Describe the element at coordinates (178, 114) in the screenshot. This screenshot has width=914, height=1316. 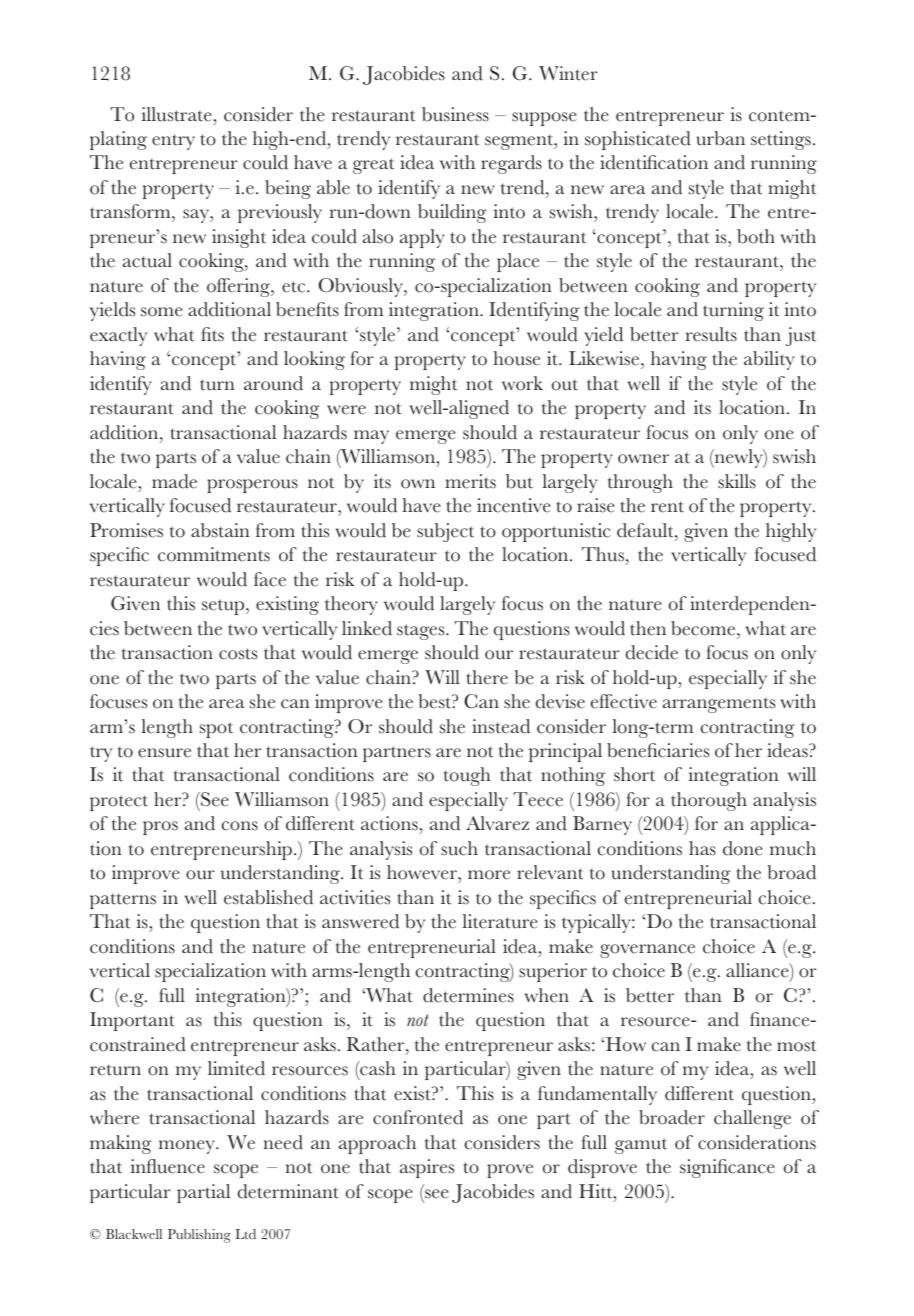
I see `illustrate` at that location.
